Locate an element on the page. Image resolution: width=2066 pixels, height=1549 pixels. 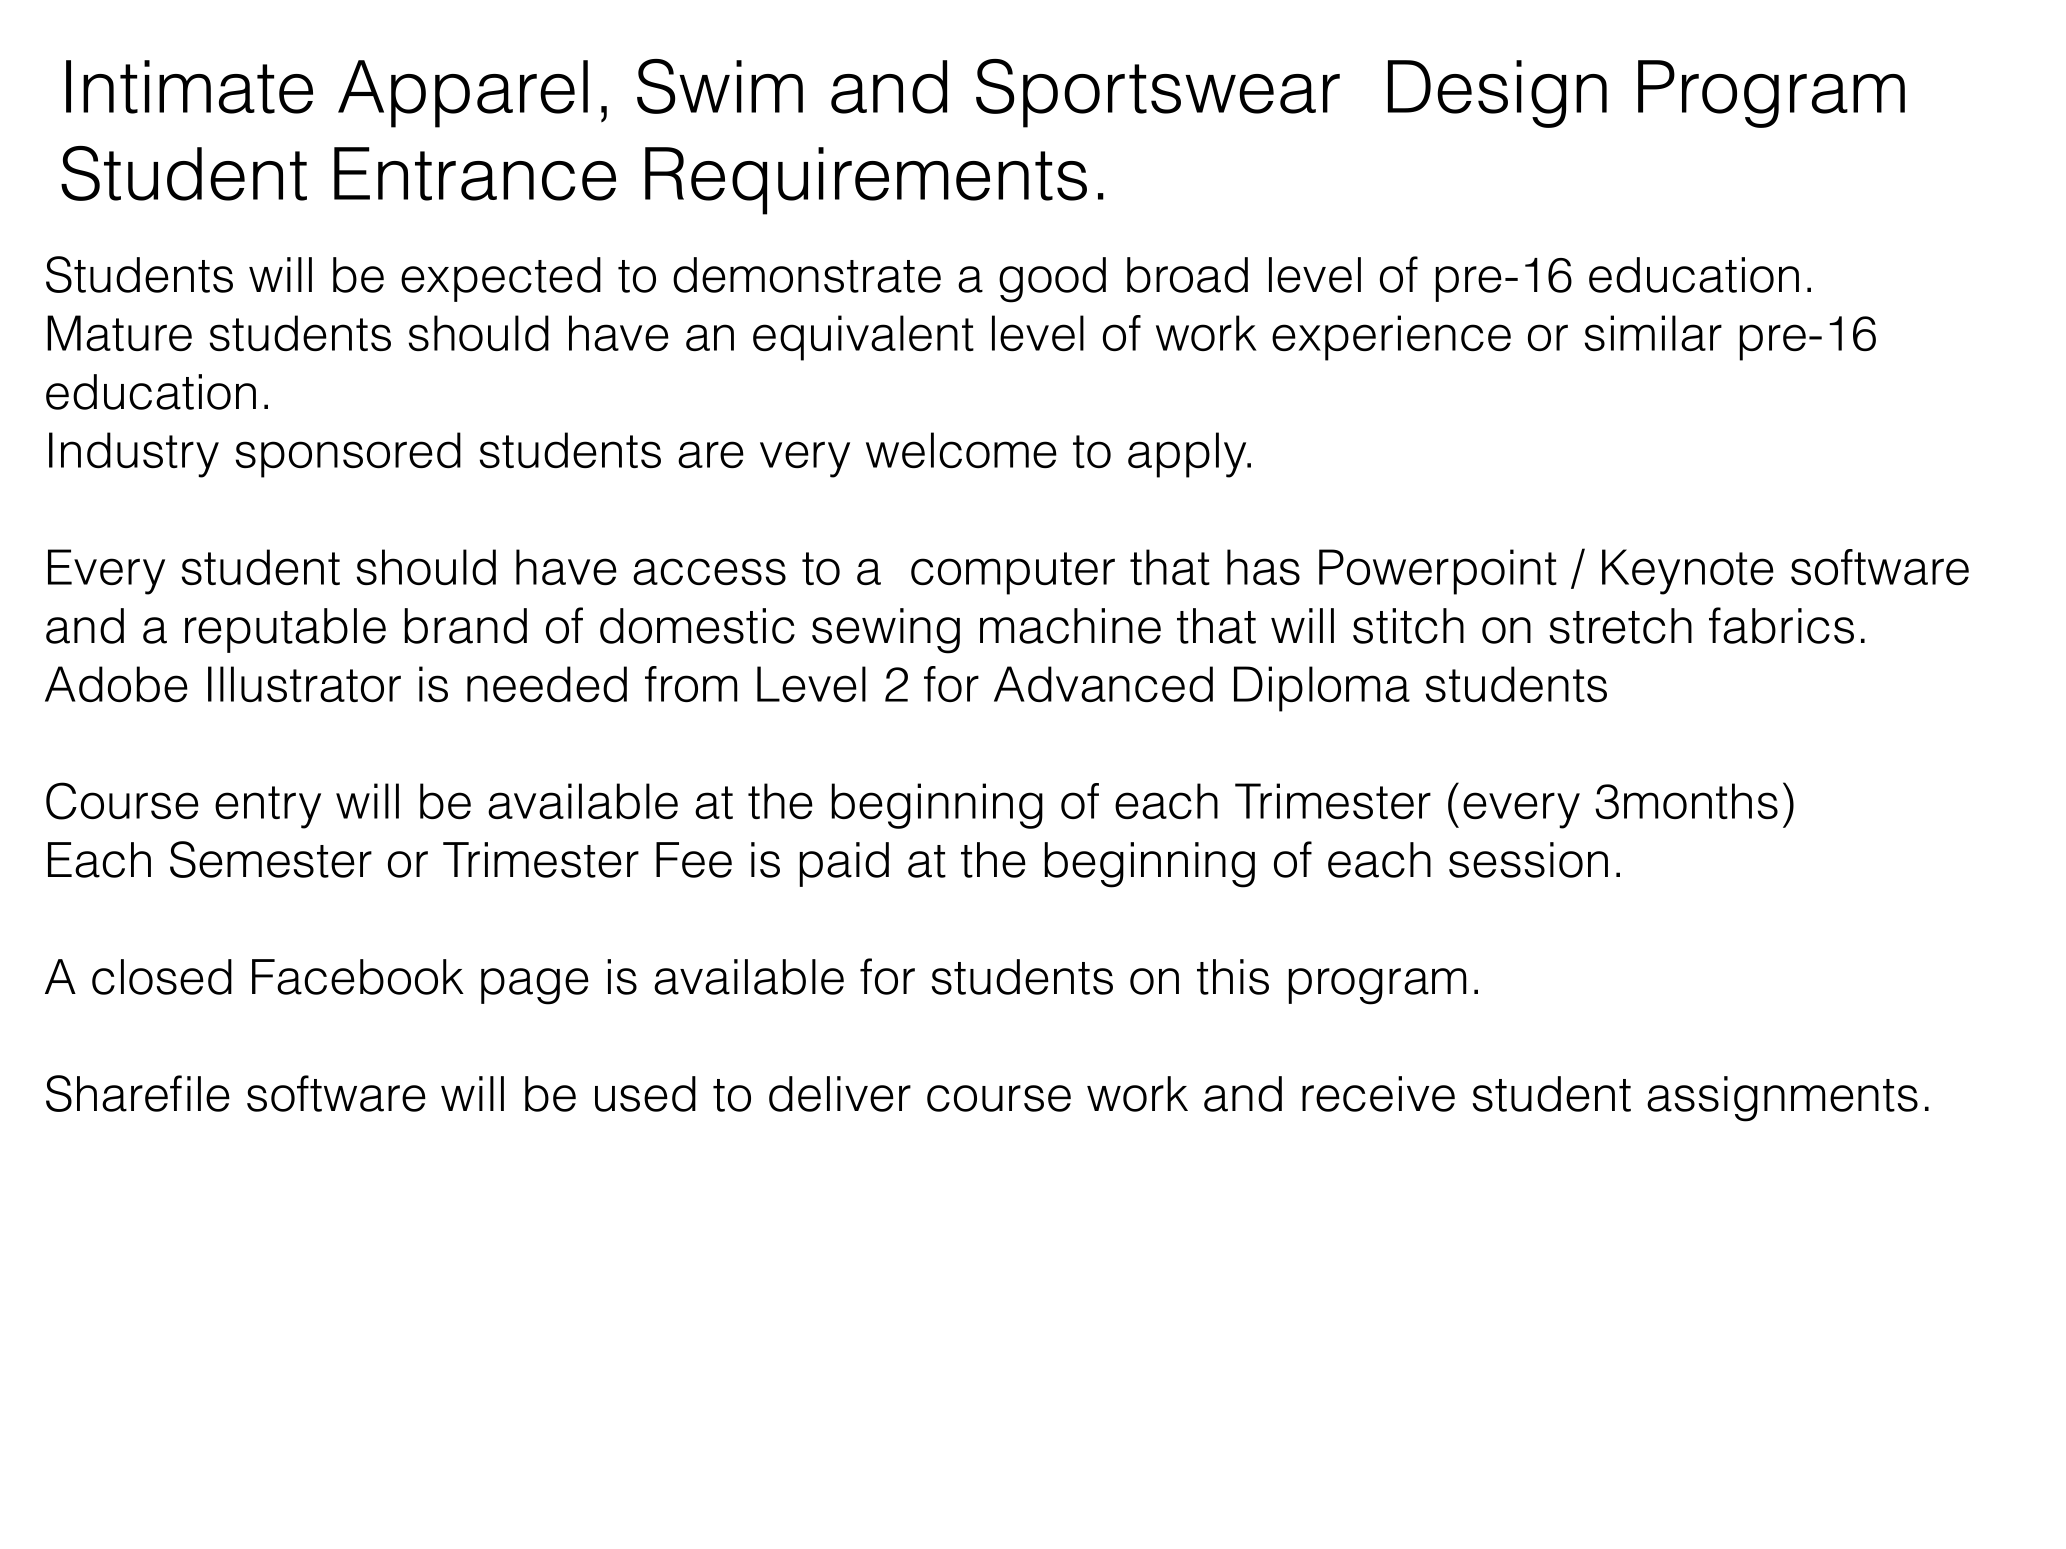
entry is located at coordinates (268, 807).
